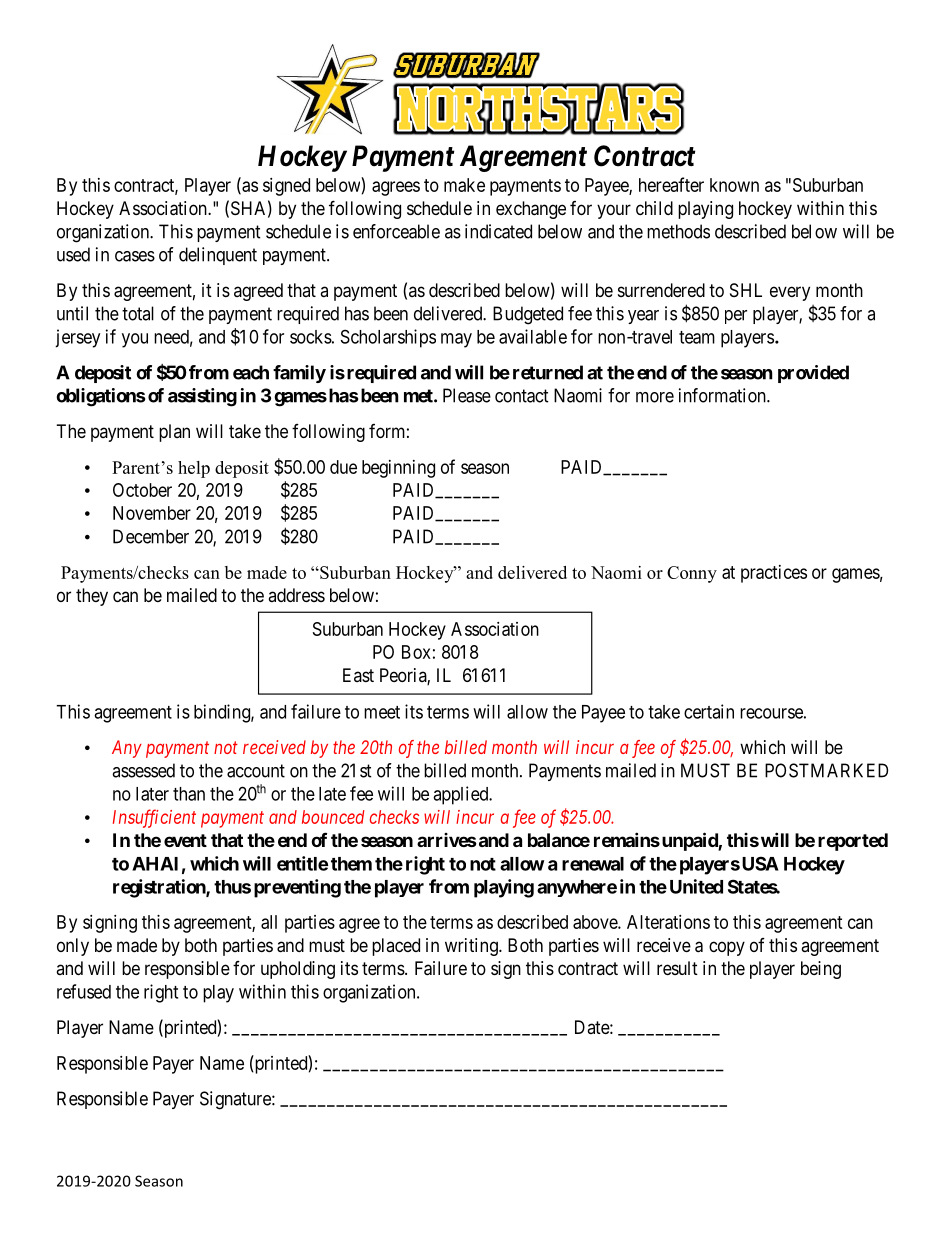  Describe the element at coordinates (92, 597) in the page. I see `they` at that location.
